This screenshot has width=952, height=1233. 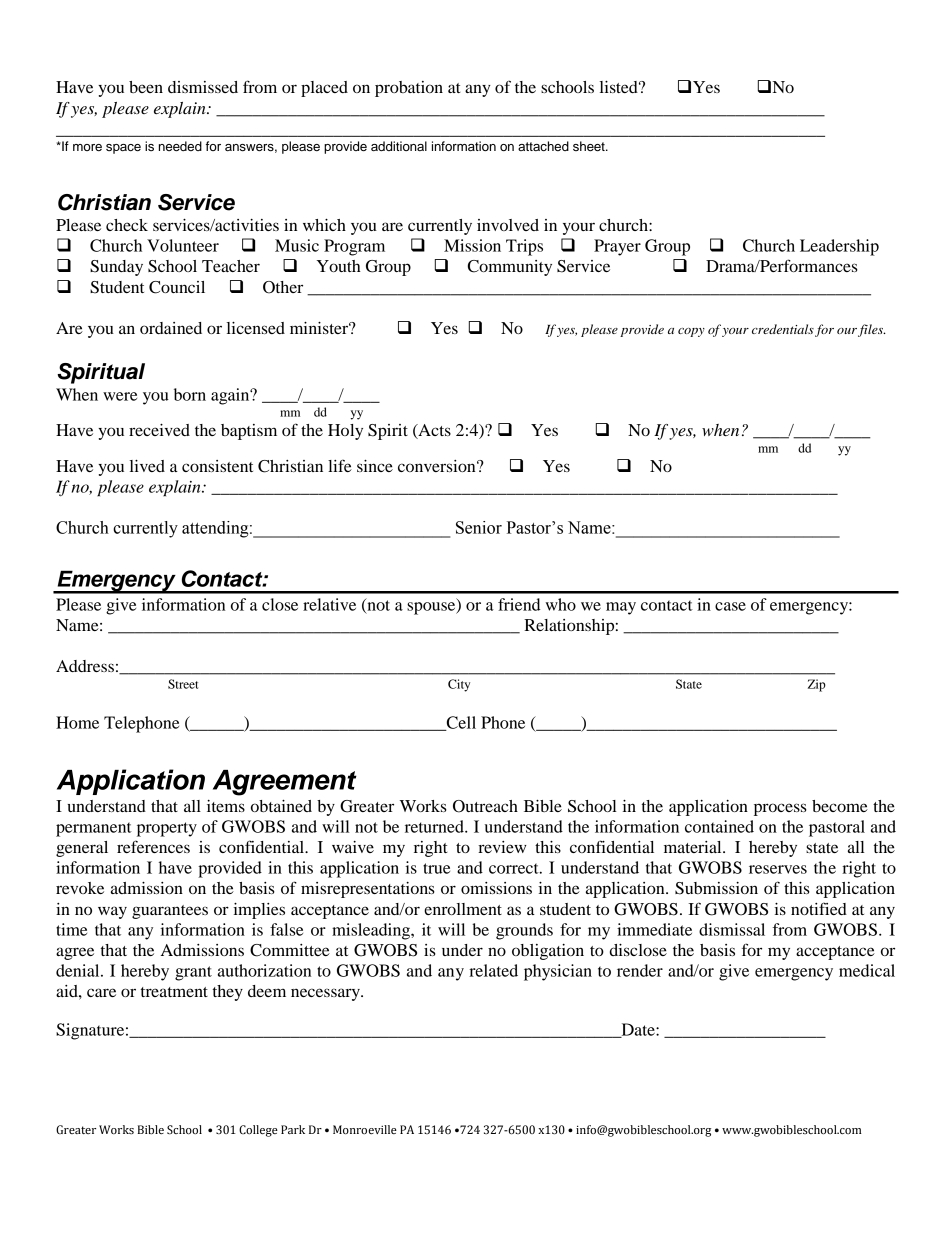 I want to click on review, so click(x=502, y=847).
